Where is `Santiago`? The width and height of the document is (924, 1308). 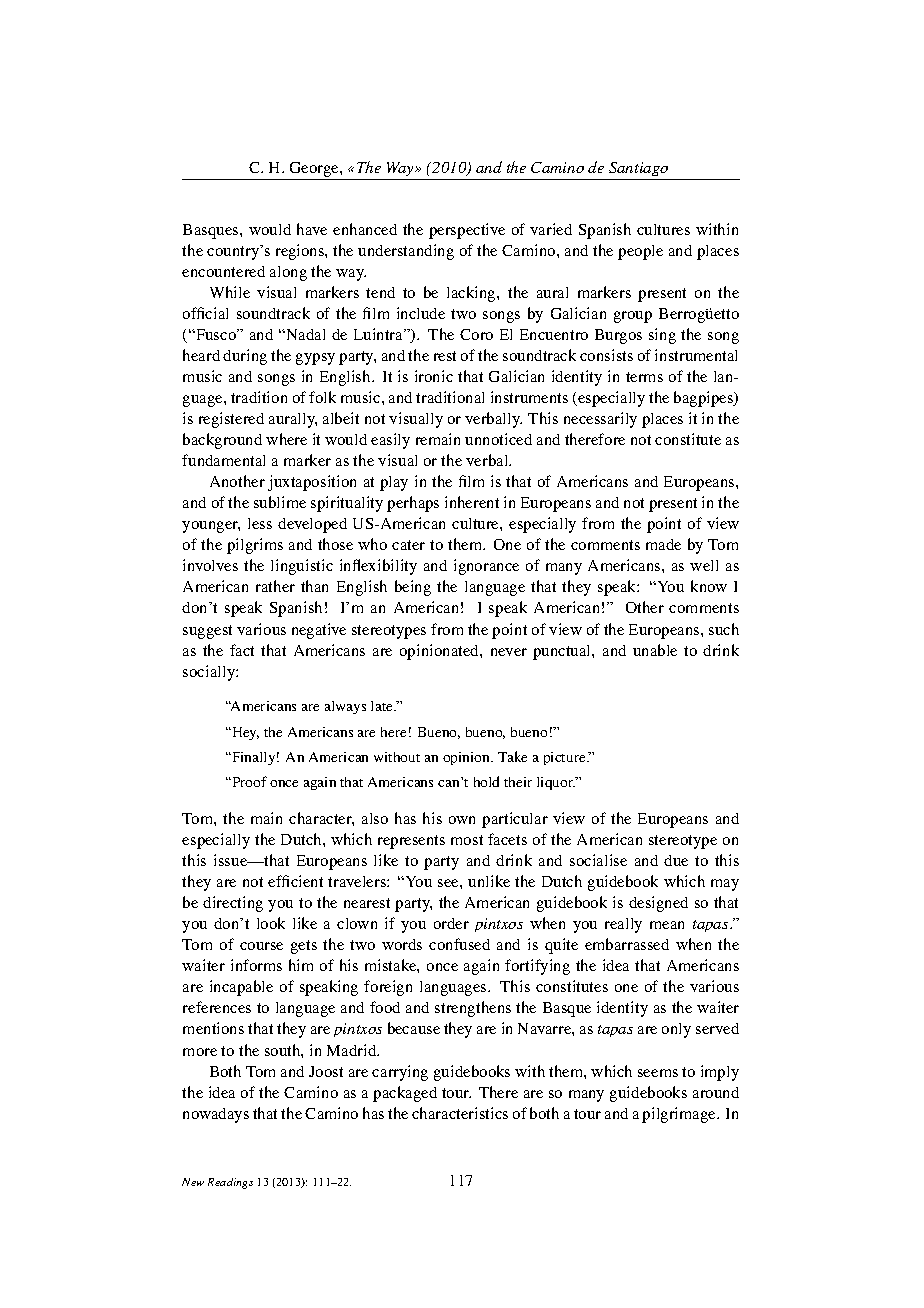
Santiago is located at coordinates (638, 169).
